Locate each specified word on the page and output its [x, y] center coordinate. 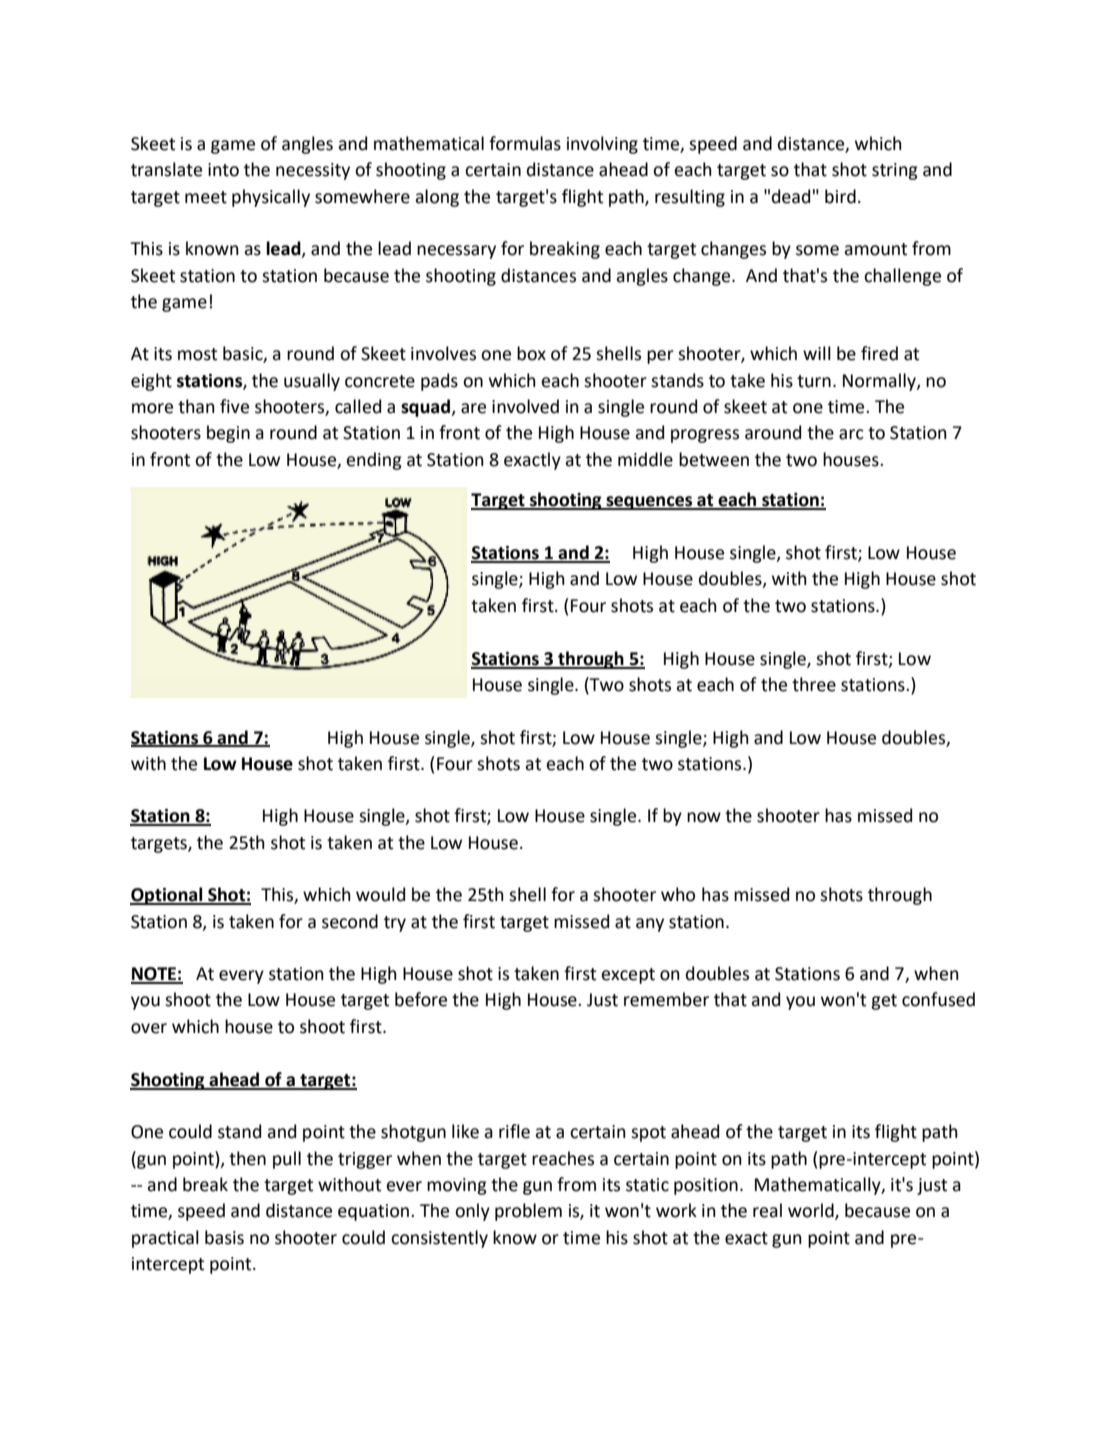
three [814, 684]
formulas [525, 143]
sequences [649, 503]
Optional [167, 896]
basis [224, 1237]
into [223, 170]
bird [840, 196]
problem [528, 1212]
